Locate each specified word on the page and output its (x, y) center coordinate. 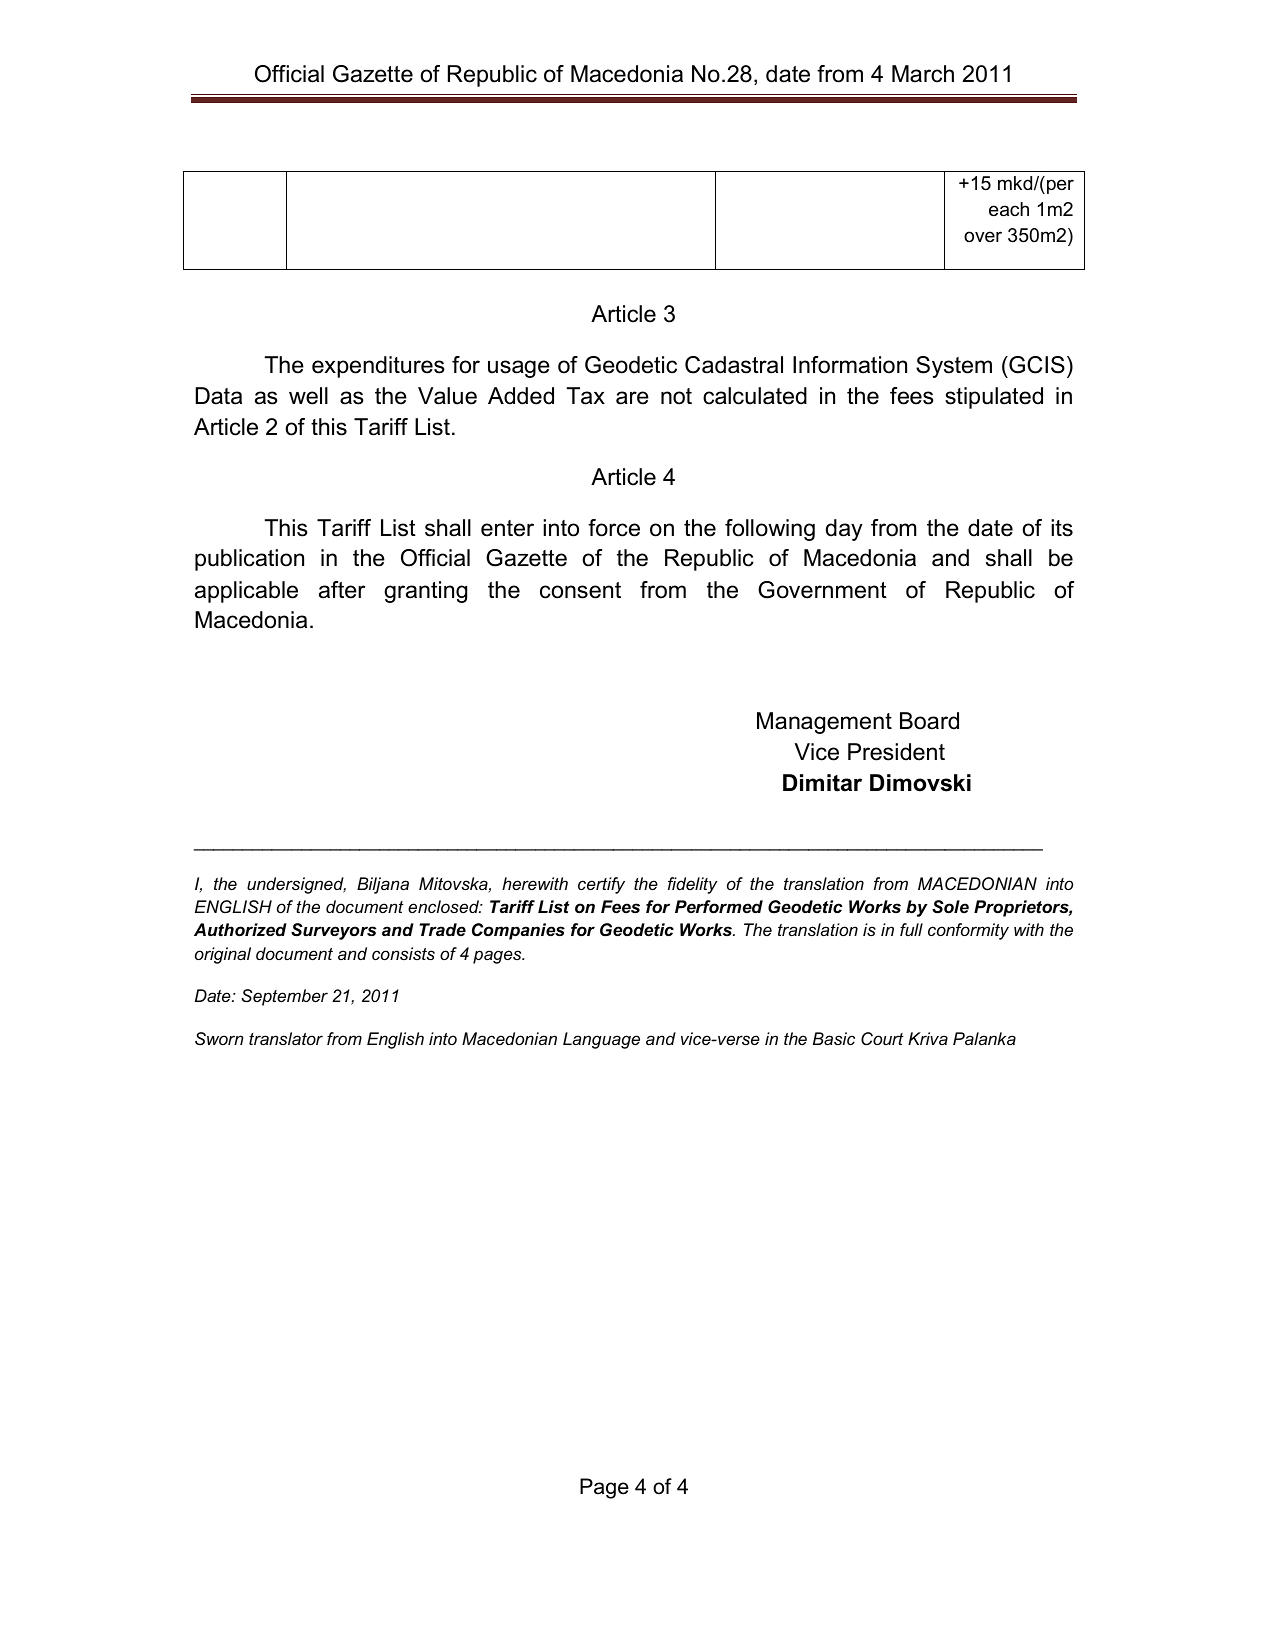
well (308, 396)
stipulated (994, 398)
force (614, 528)
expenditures (378, 367)
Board (929, 721)
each (1009, 209)
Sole (950, 907)
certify (601, 885)
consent (580, 590)
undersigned (296, 885)
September (284, 997)
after (342, 590)
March (923, 74)
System (954, 367)
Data (219, 396)
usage (519, 369)
